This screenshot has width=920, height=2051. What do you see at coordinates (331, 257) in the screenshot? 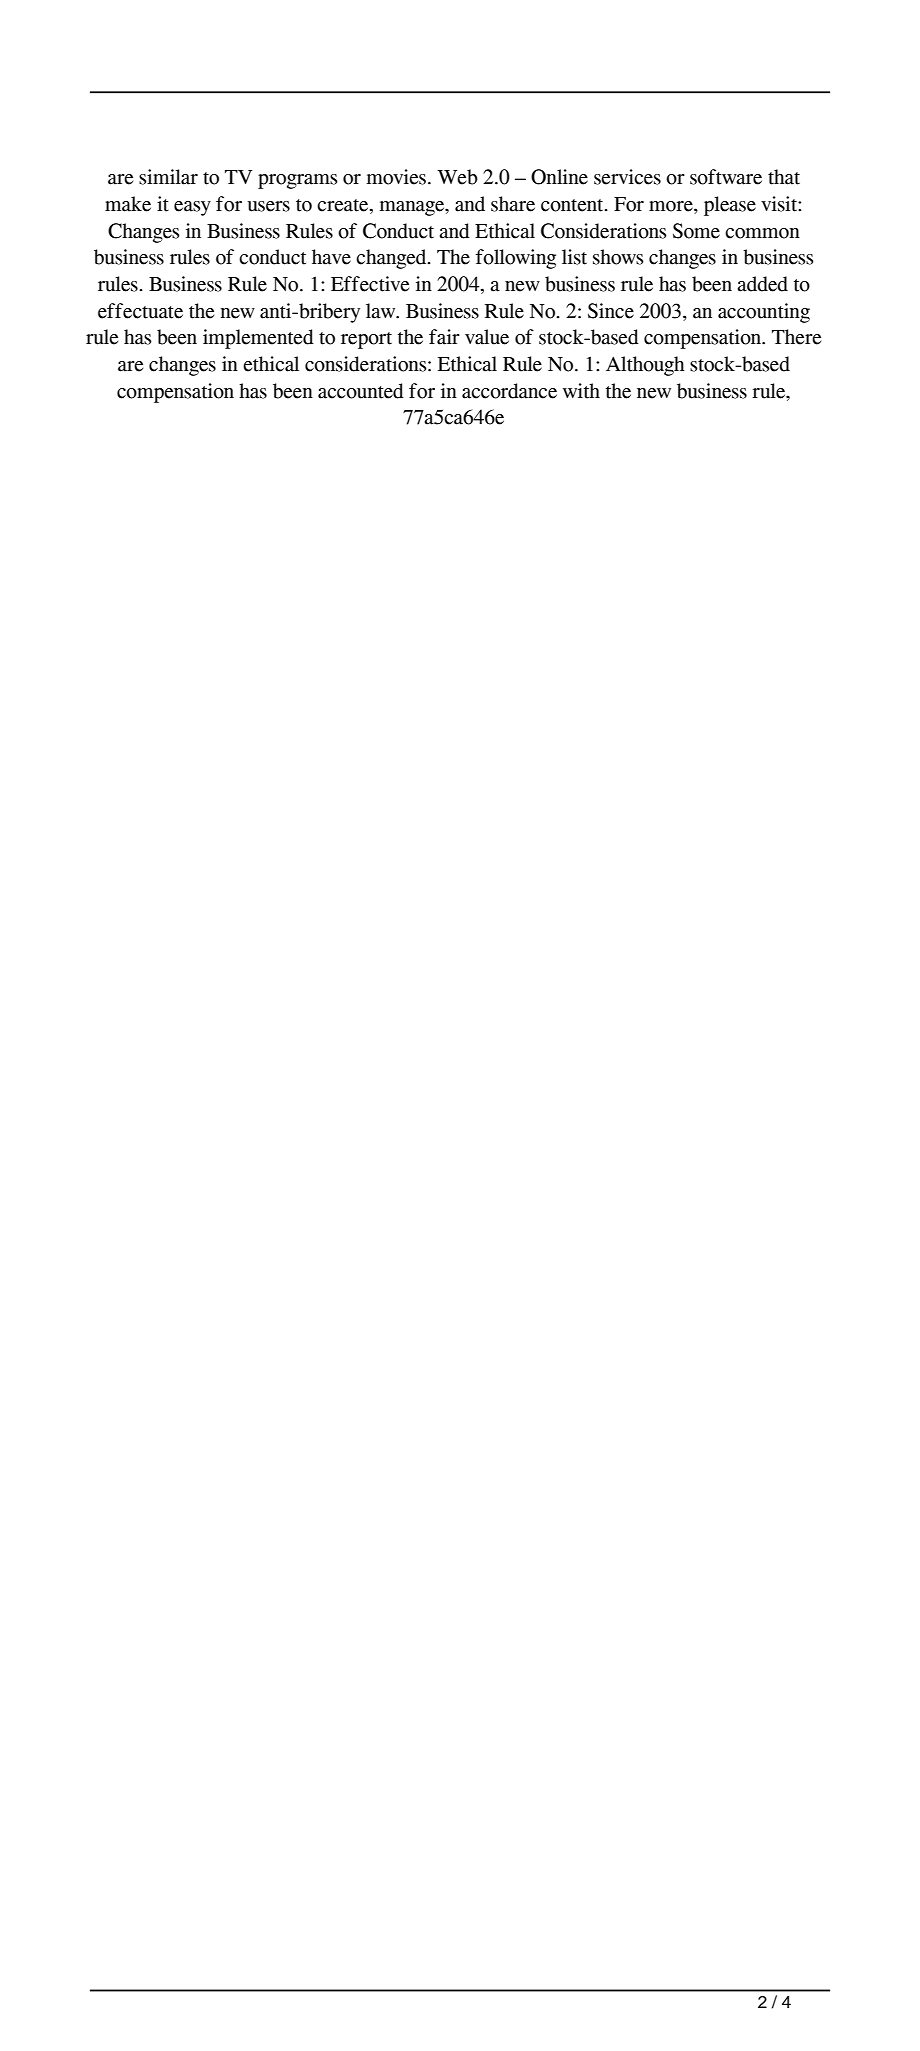
I see `have` at bounding box center [331, 257].
